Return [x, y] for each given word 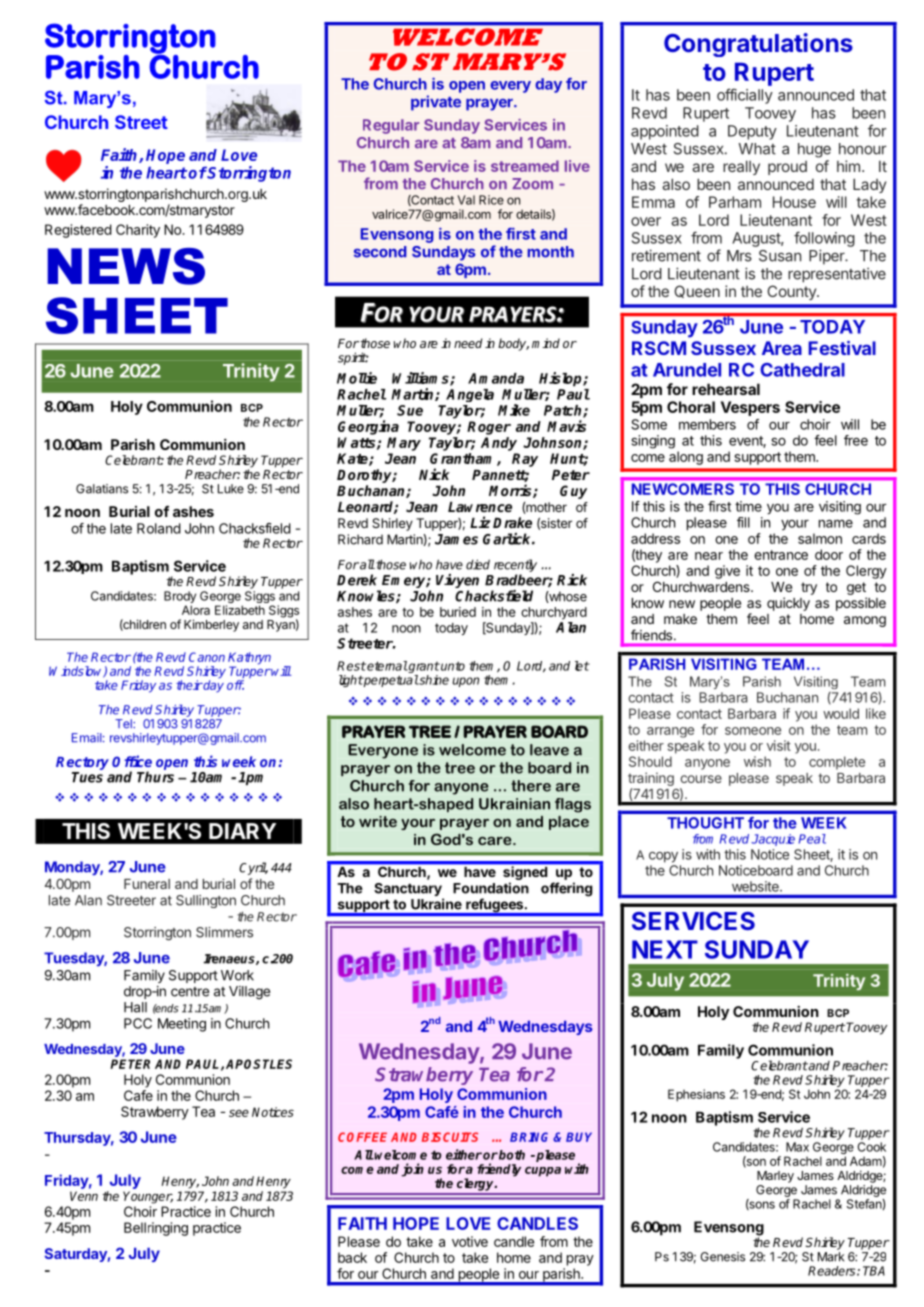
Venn [84, 1196]
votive [470, 1241]
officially [745, 96]
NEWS [126, 266]
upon [465, 682]
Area [782, 348]
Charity [138, 231]
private [436, 103]
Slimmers [224, 932]
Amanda [496, 378]
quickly [788, 604]
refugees [494, 906]
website [756, 886]
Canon [207, 657]
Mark [831, 1257]
